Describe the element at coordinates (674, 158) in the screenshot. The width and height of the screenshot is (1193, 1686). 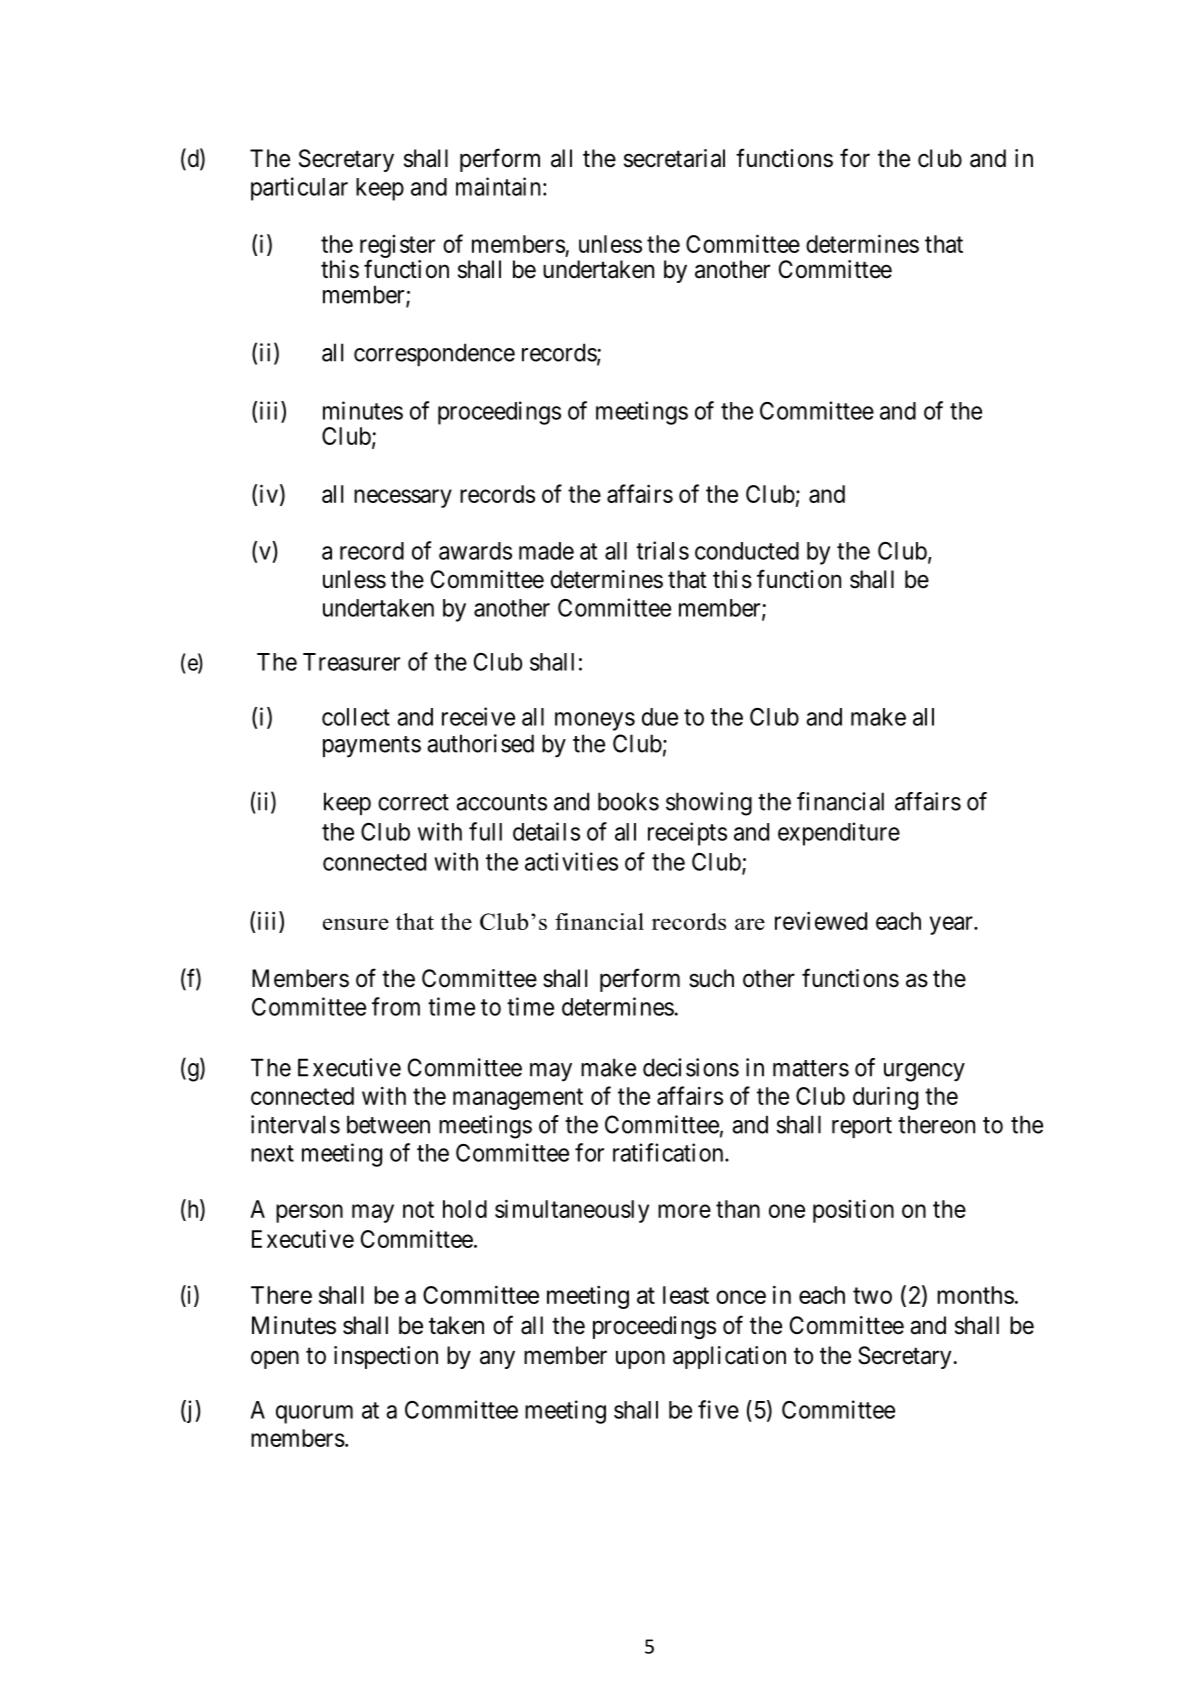
I see `secretarial` at that location.
